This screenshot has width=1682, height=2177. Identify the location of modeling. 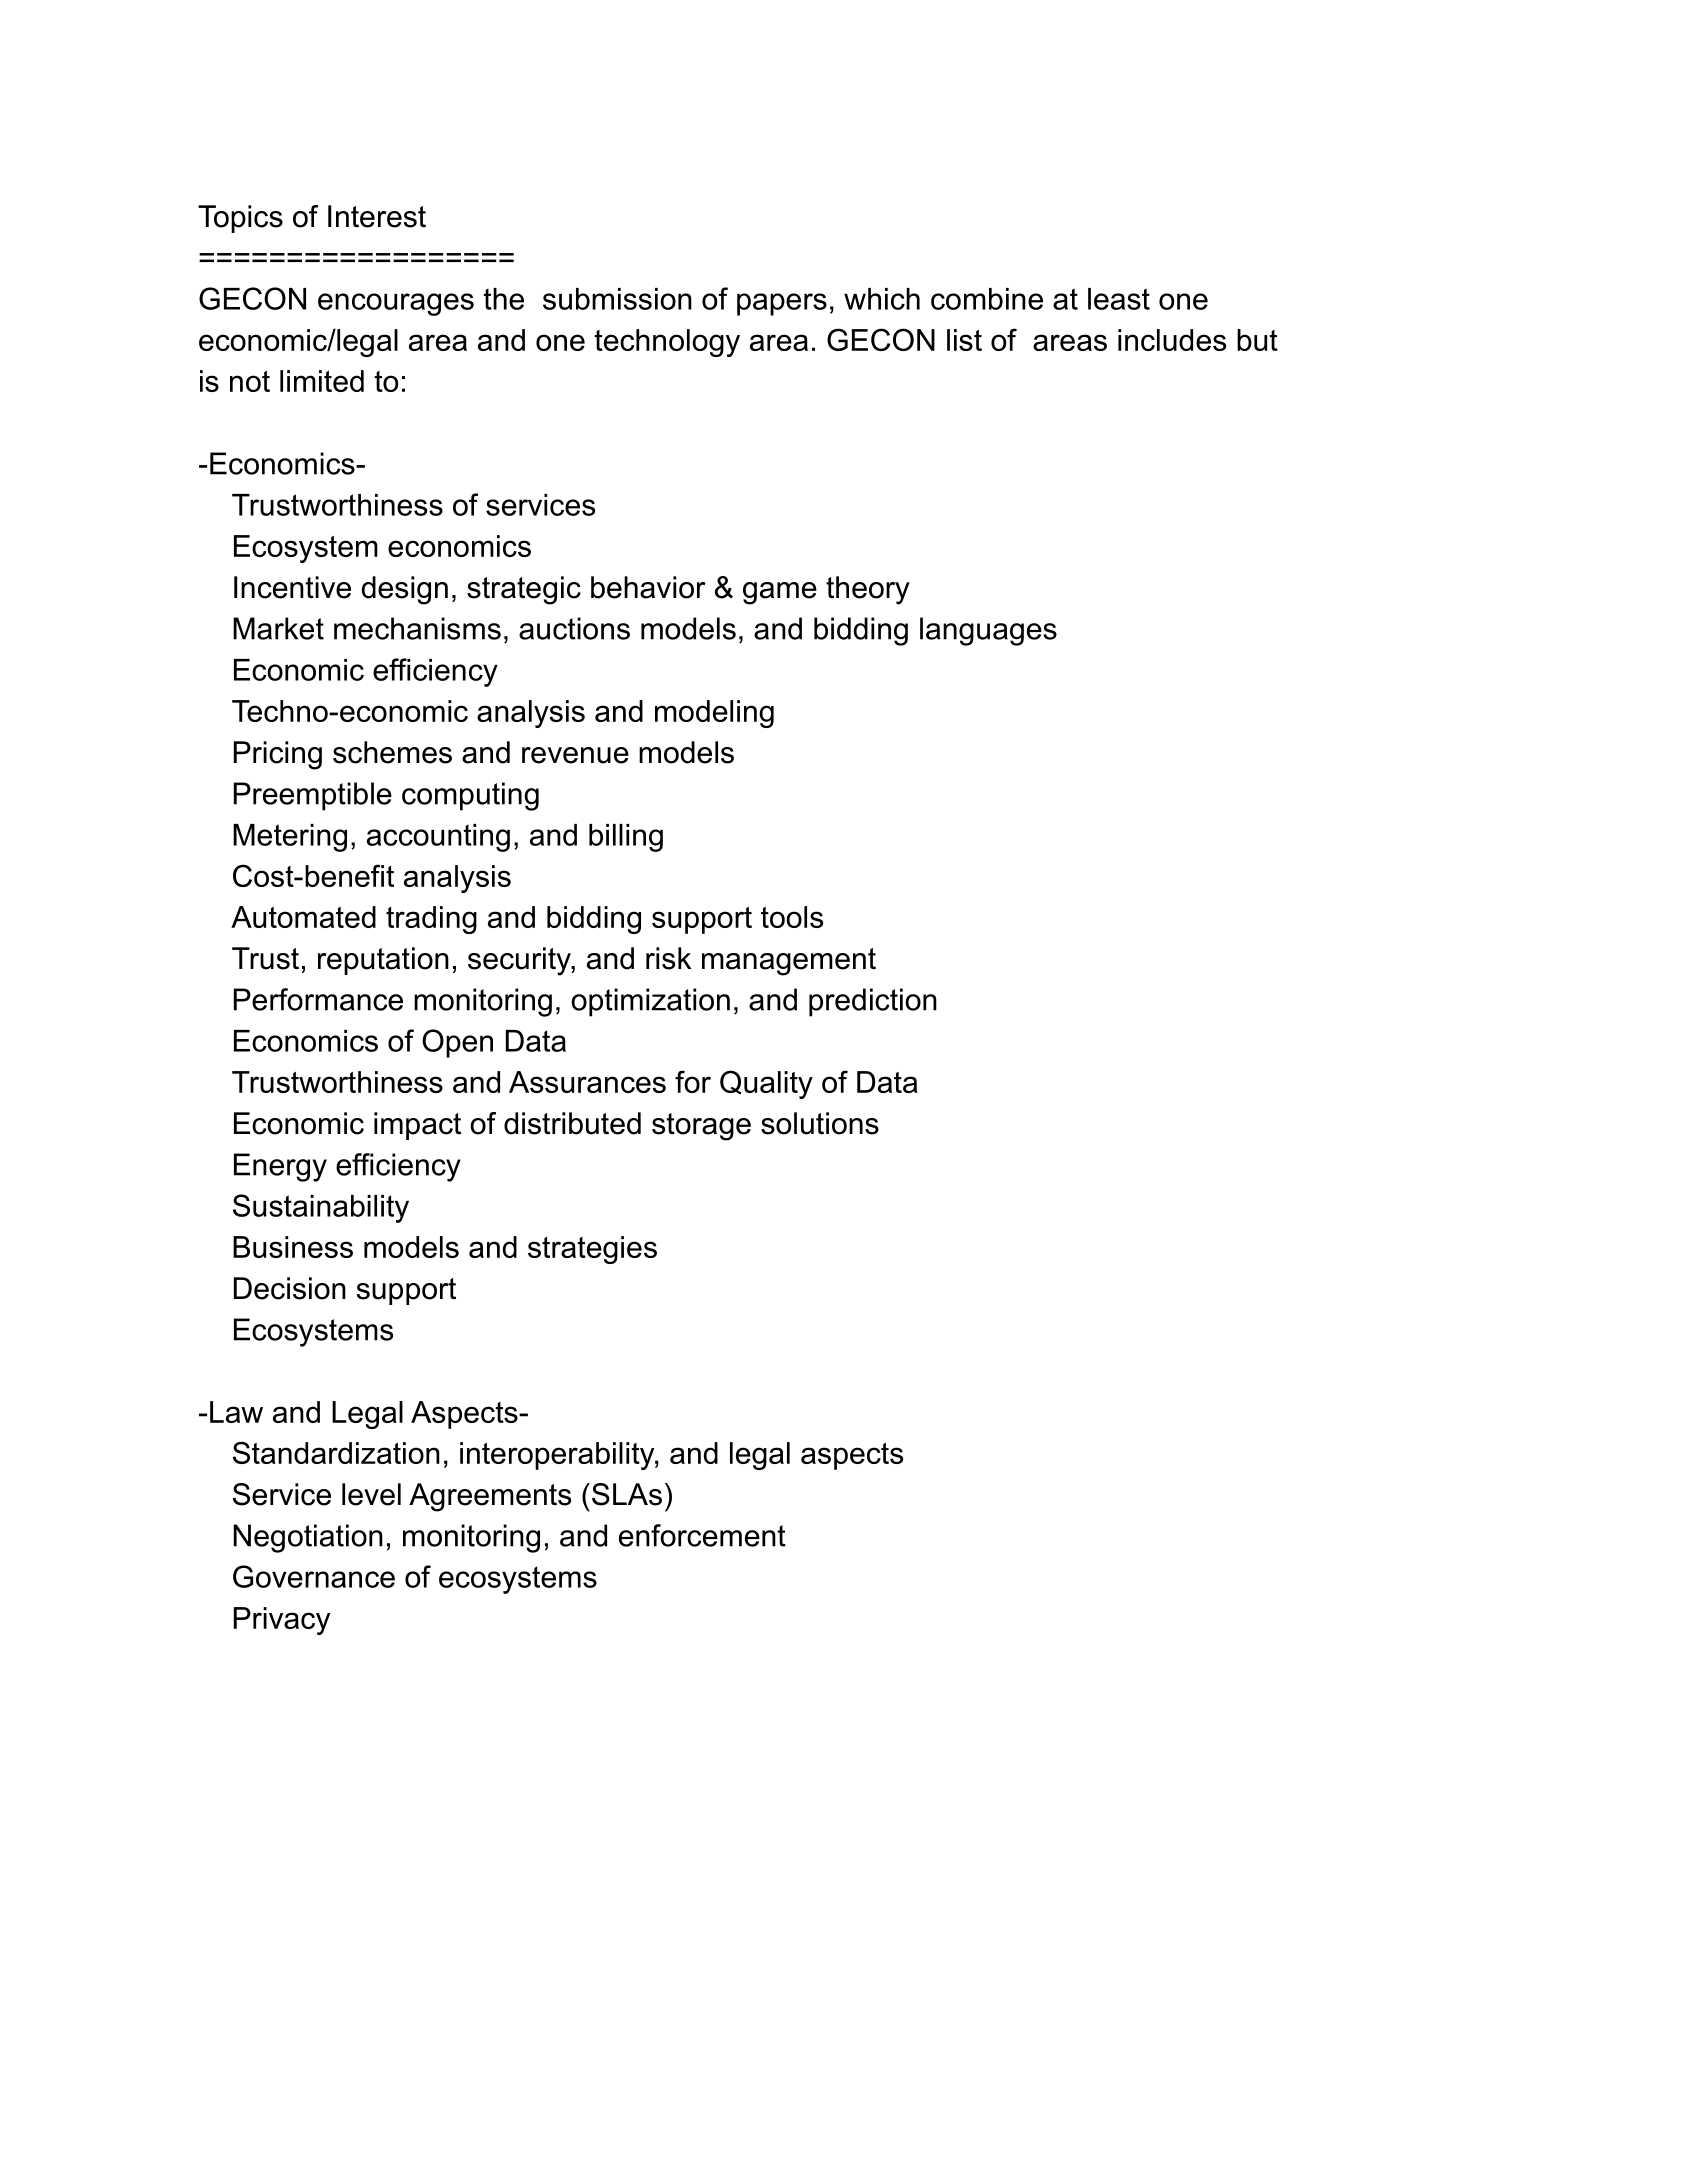
(714, 714).
